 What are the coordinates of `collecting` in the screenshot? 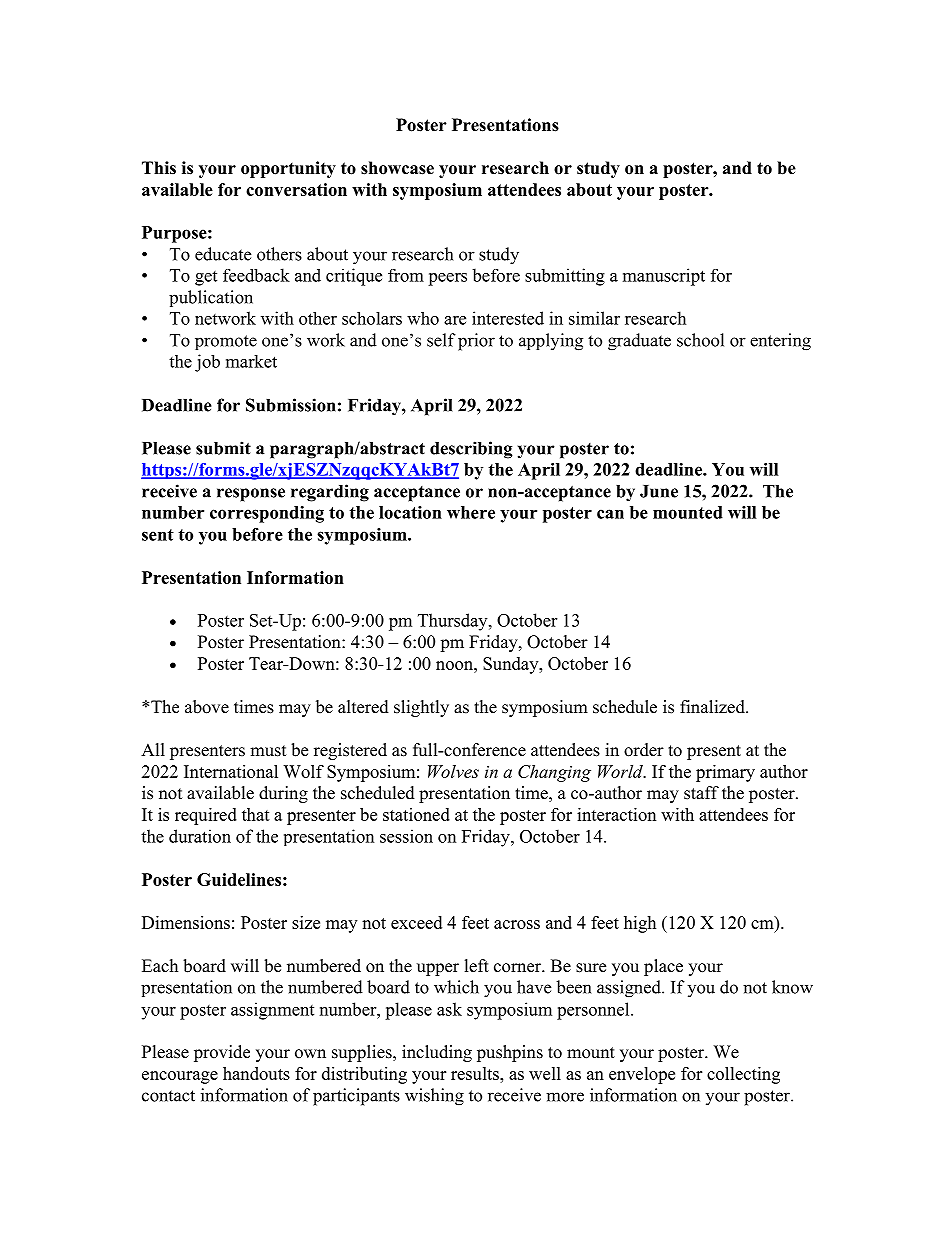 It's located at (743, 1075).
